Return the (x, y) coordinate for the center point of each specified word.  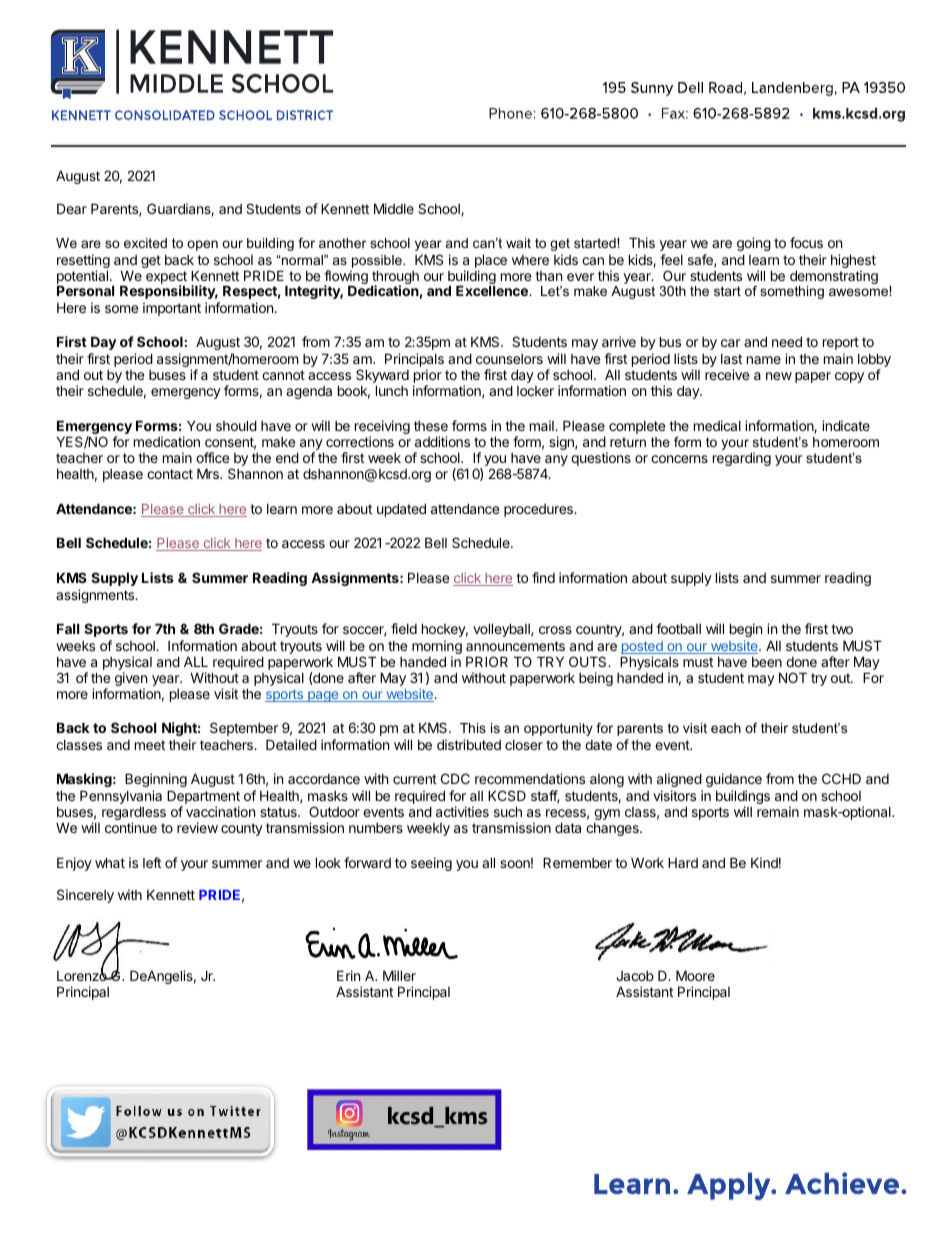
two (842, 629)
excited (145, 243)
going (754, 244)
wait (518, 243)
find (543, 577)
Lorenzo (83, 975)
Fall (68, 628)
